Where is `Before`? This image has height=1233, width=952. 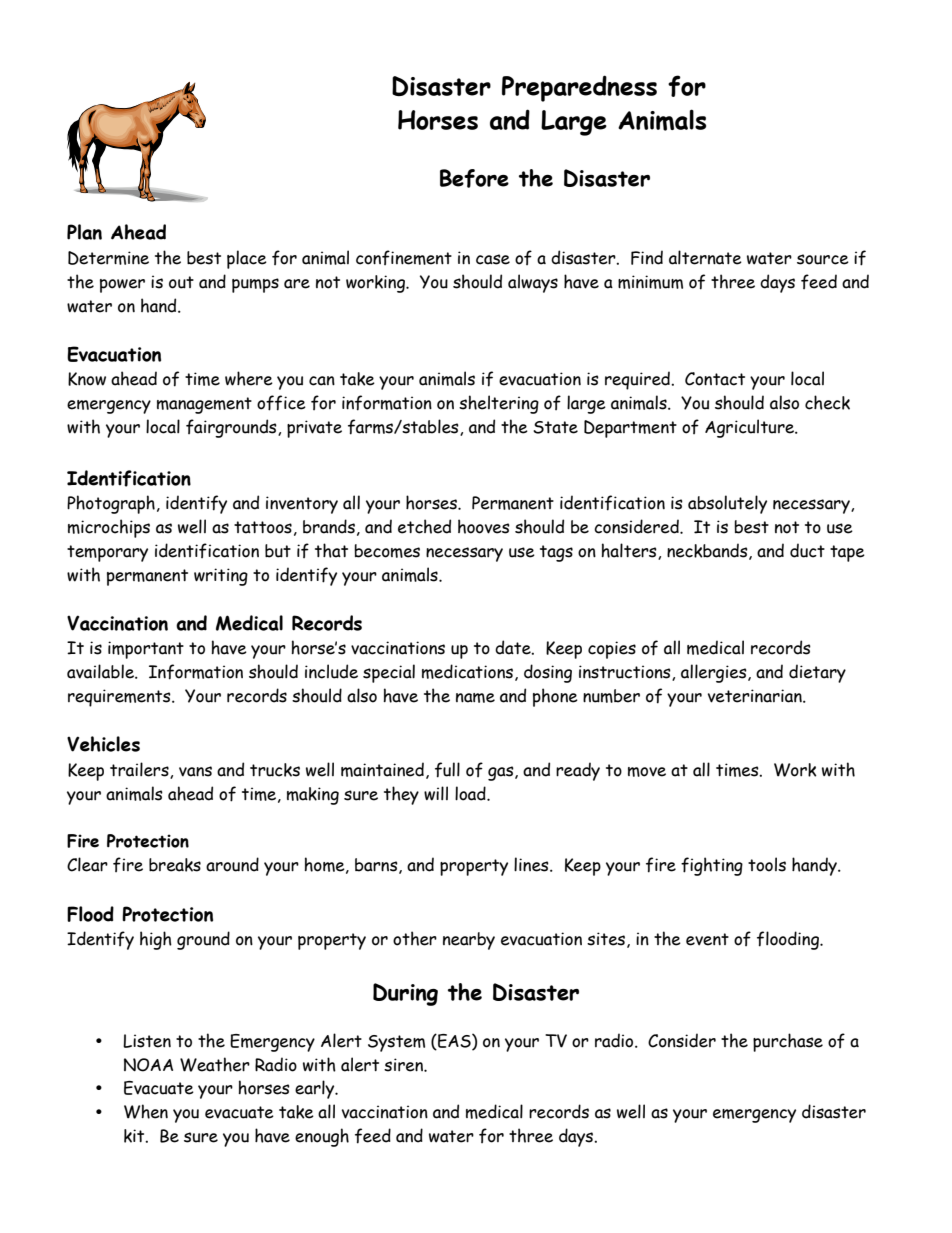
Before is located at coordinates (474, 178).
